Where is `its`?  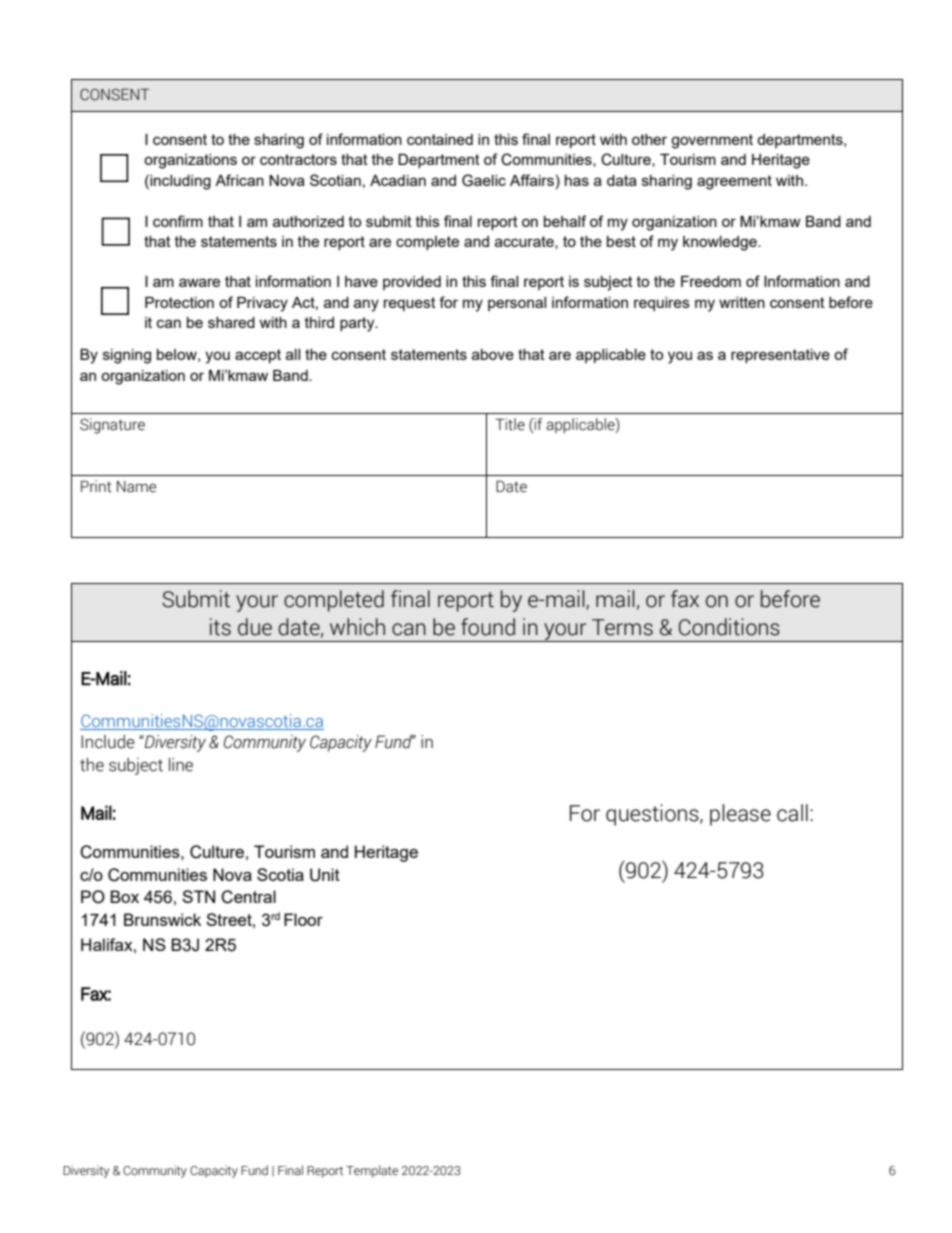 its is located at coordinates (220, 627).
